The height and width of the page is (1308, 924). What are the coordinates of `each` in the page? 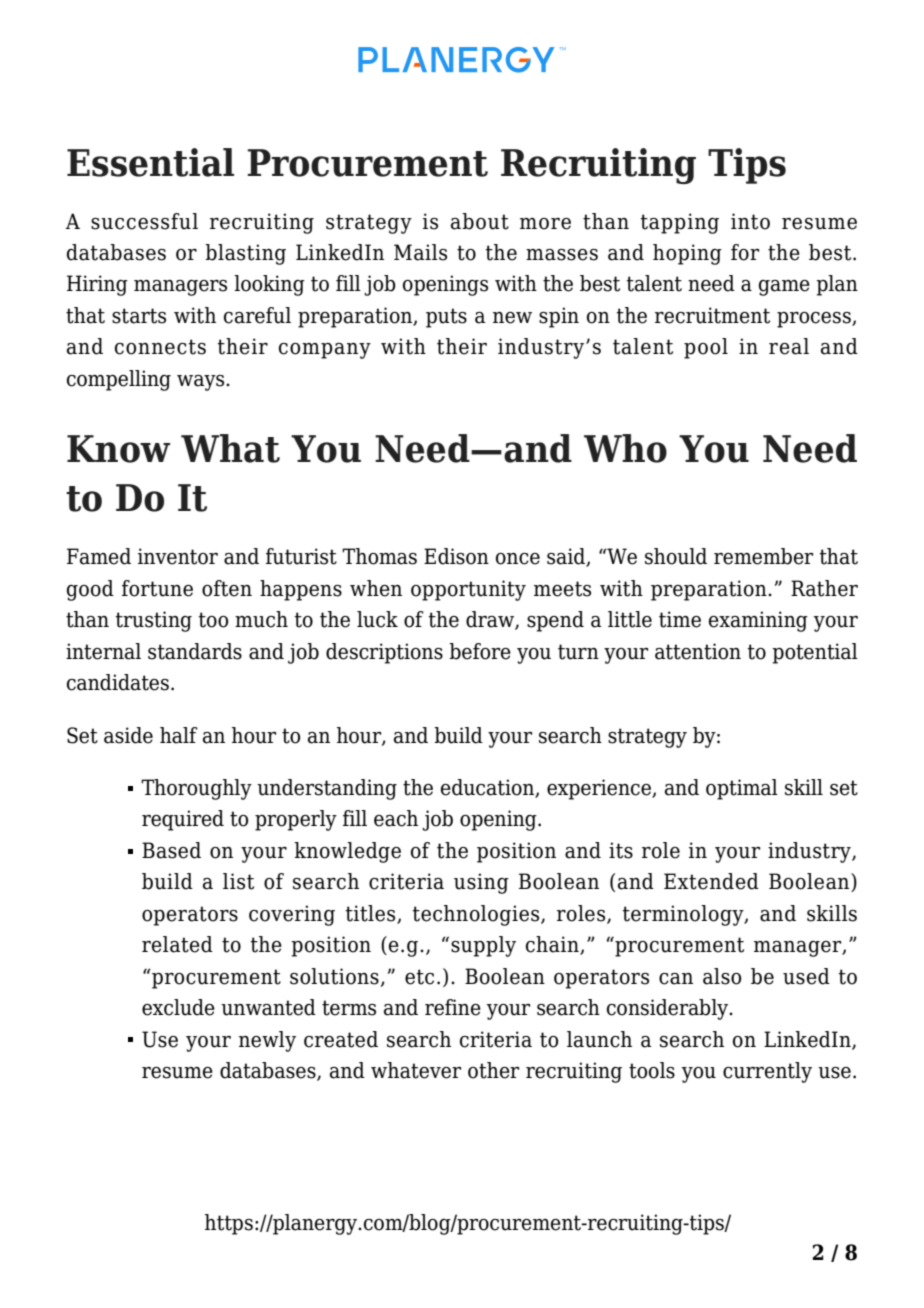 It's located at (396, 818).
